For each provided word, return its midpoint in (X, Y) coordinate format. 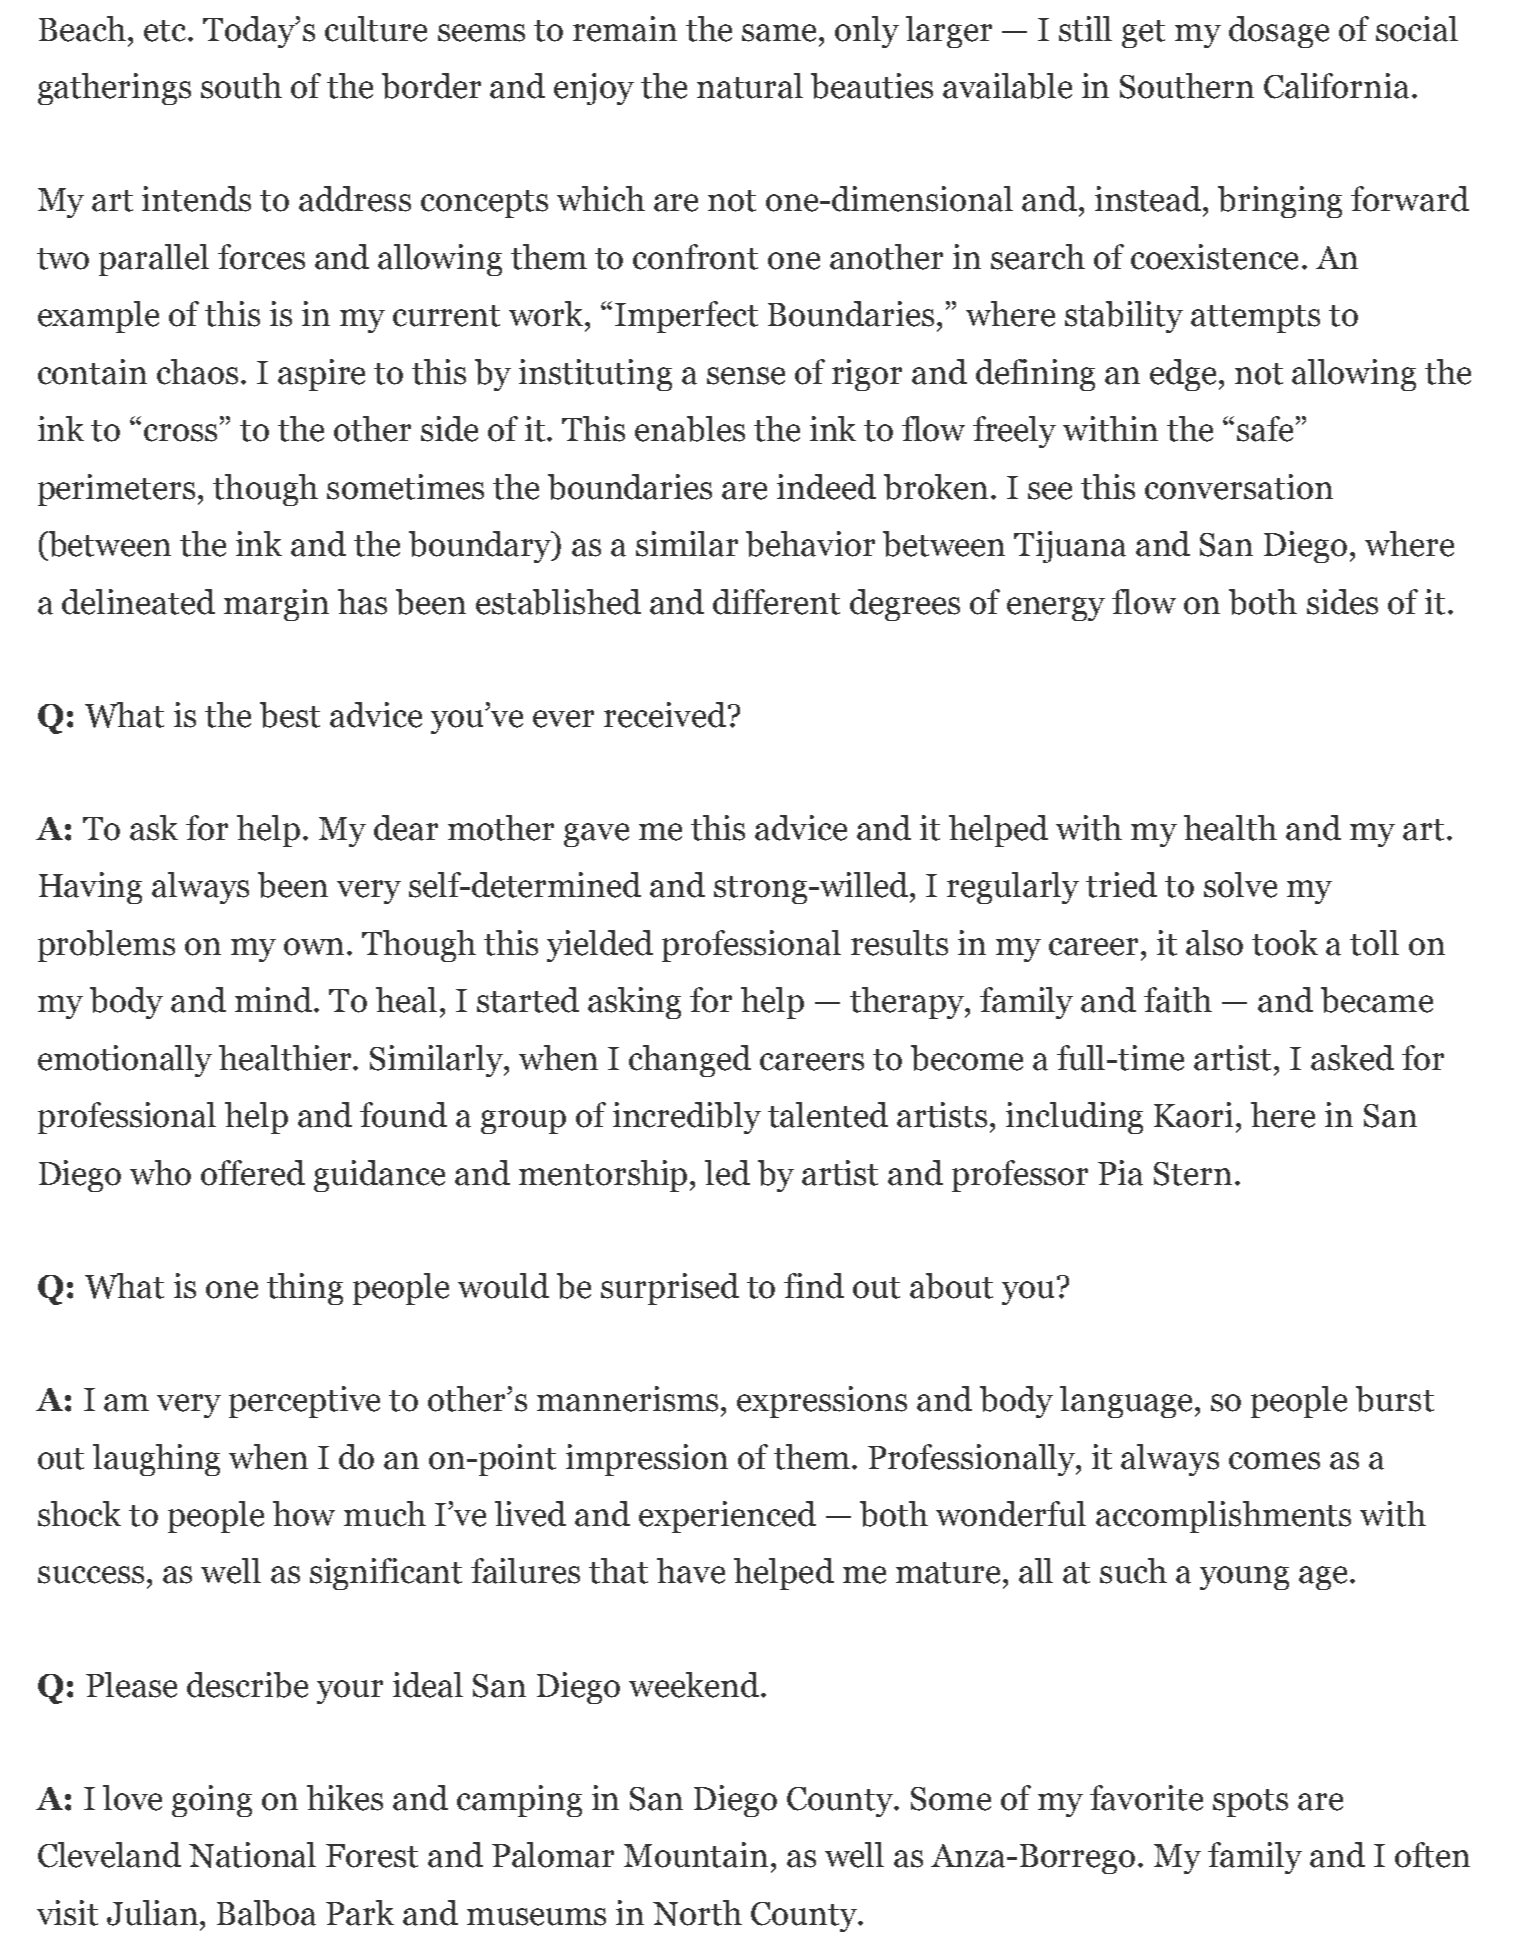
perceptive (304, 1402)
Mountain (696, 1855)
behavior (810, 544)
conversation (1239, 487)
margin (276, 605)
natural (750, 86)
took (1285, 943)
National (252, 1855)
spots (1250, 1803)
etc (166, 31)
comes (1274, 1461)
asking (634, 1003)
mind (275, 1000)
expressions (822, 1402)
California (1336, 86)
